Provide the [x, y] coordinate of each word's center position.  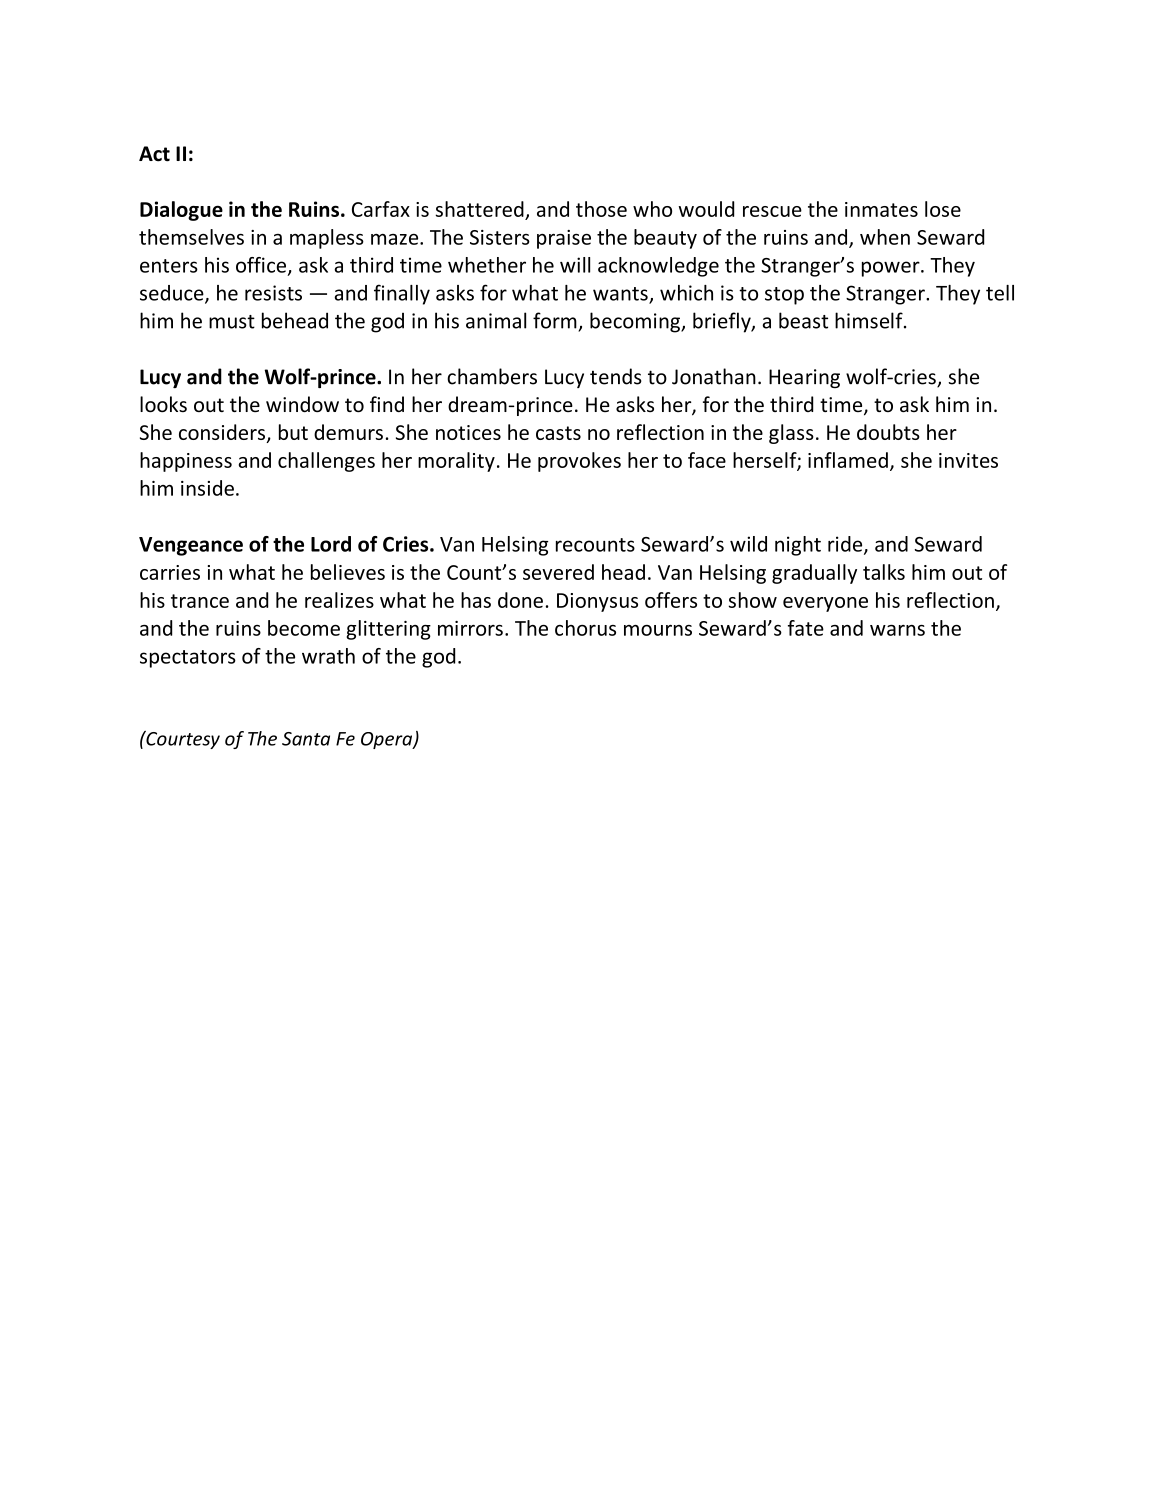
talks [884, 572]
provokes [579, 462]
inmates [881, 209]
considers [223, 433]
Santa [306, 739]
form [555, 320]
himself [870, 320]
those [601, 209]
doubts [888, 432]
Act [154, 154]
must [232, 322]
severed [558, 572]
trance [200, 601]
